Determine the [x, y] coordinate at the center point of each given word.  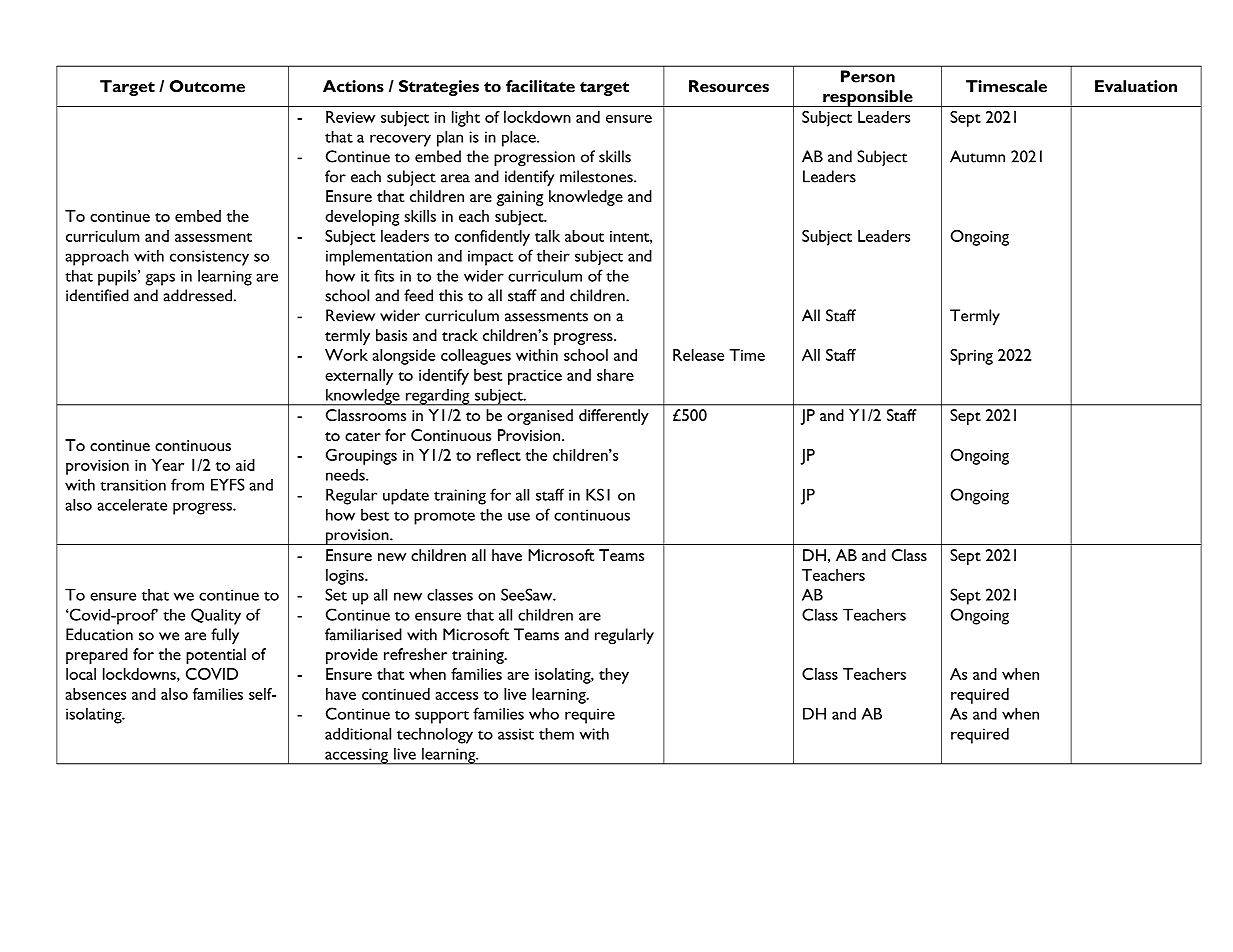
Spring [971, 357]
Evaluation [1136, 86]
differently [614, 417]
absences [95, 694]
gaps [160, 279]
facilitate [540, 86]
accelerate [132, 504]
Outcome [207, 86]
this [451, 295]
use [519, 516]
